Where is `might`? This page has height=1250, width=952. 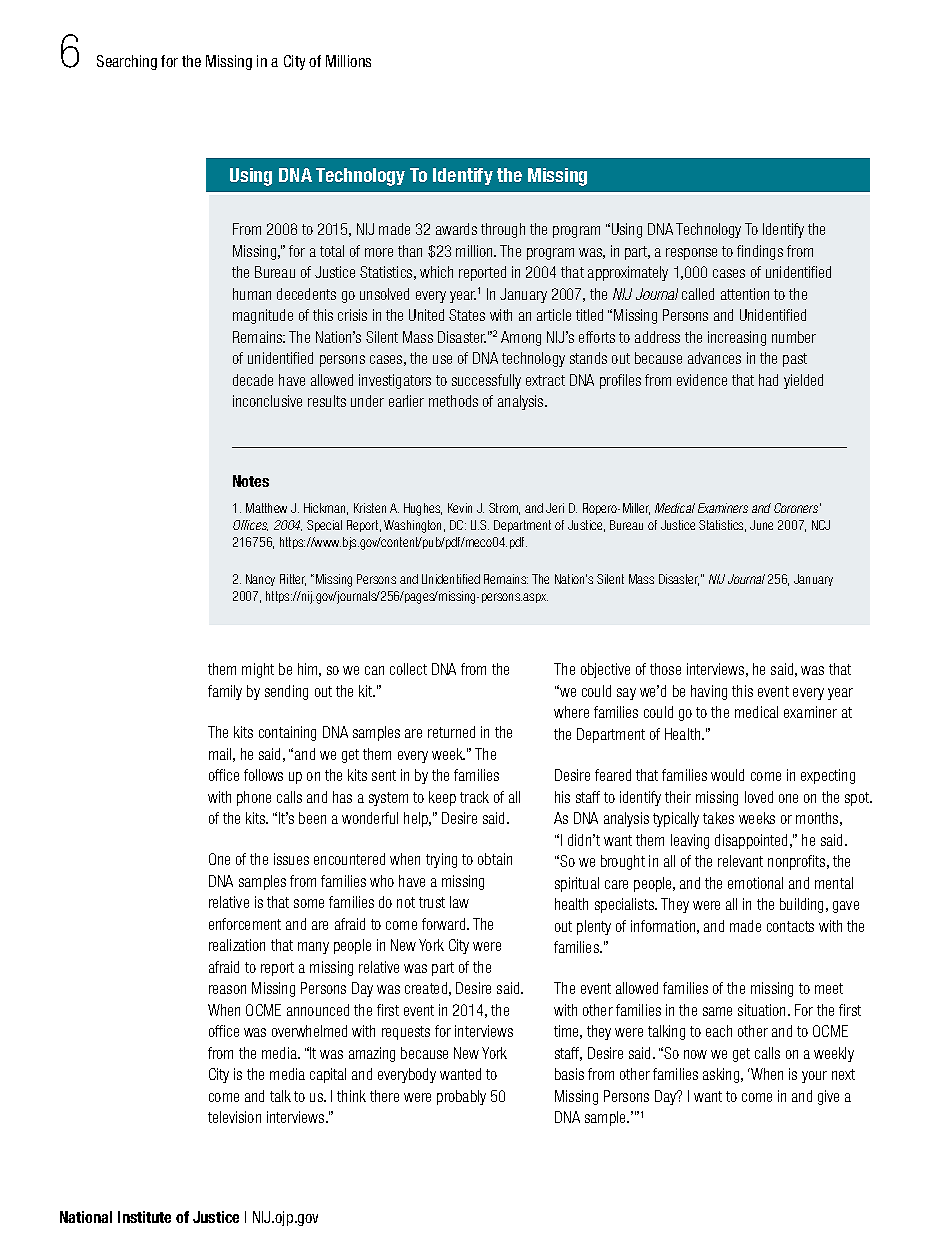
might is located at coordinates (258, 670).
